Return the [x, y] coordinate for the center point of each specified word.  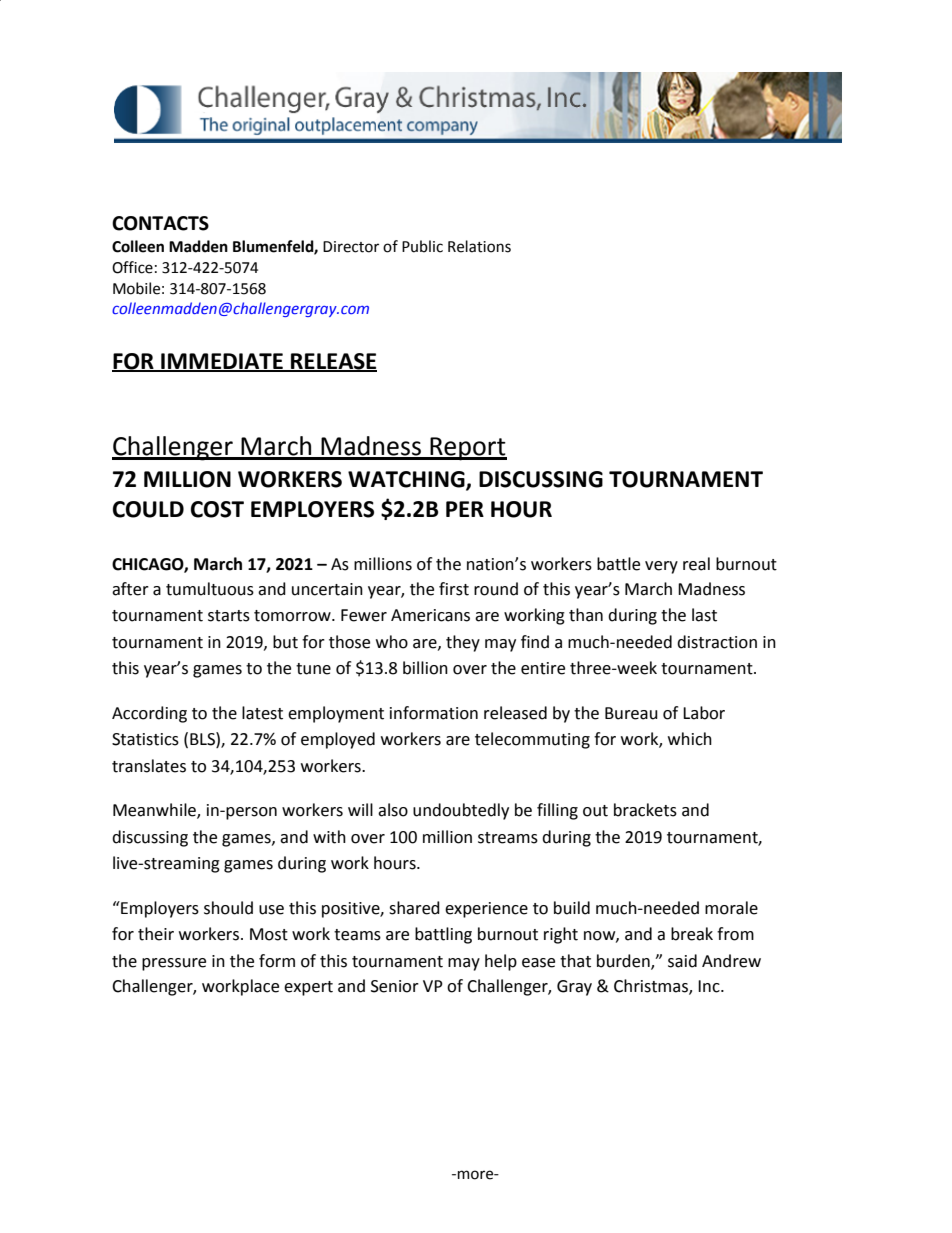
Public [422, 246]
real [696, 564]
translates [149, 766]
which [690, 739]
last [704, 615]
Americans [430, 615]
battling [443, 935]
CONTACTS [160, 223]
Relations [479, 246]
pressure [174, 964]
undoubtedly [461, 811]
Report [467, 449]
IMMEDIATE [222, 362]
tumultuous [210, 589]
